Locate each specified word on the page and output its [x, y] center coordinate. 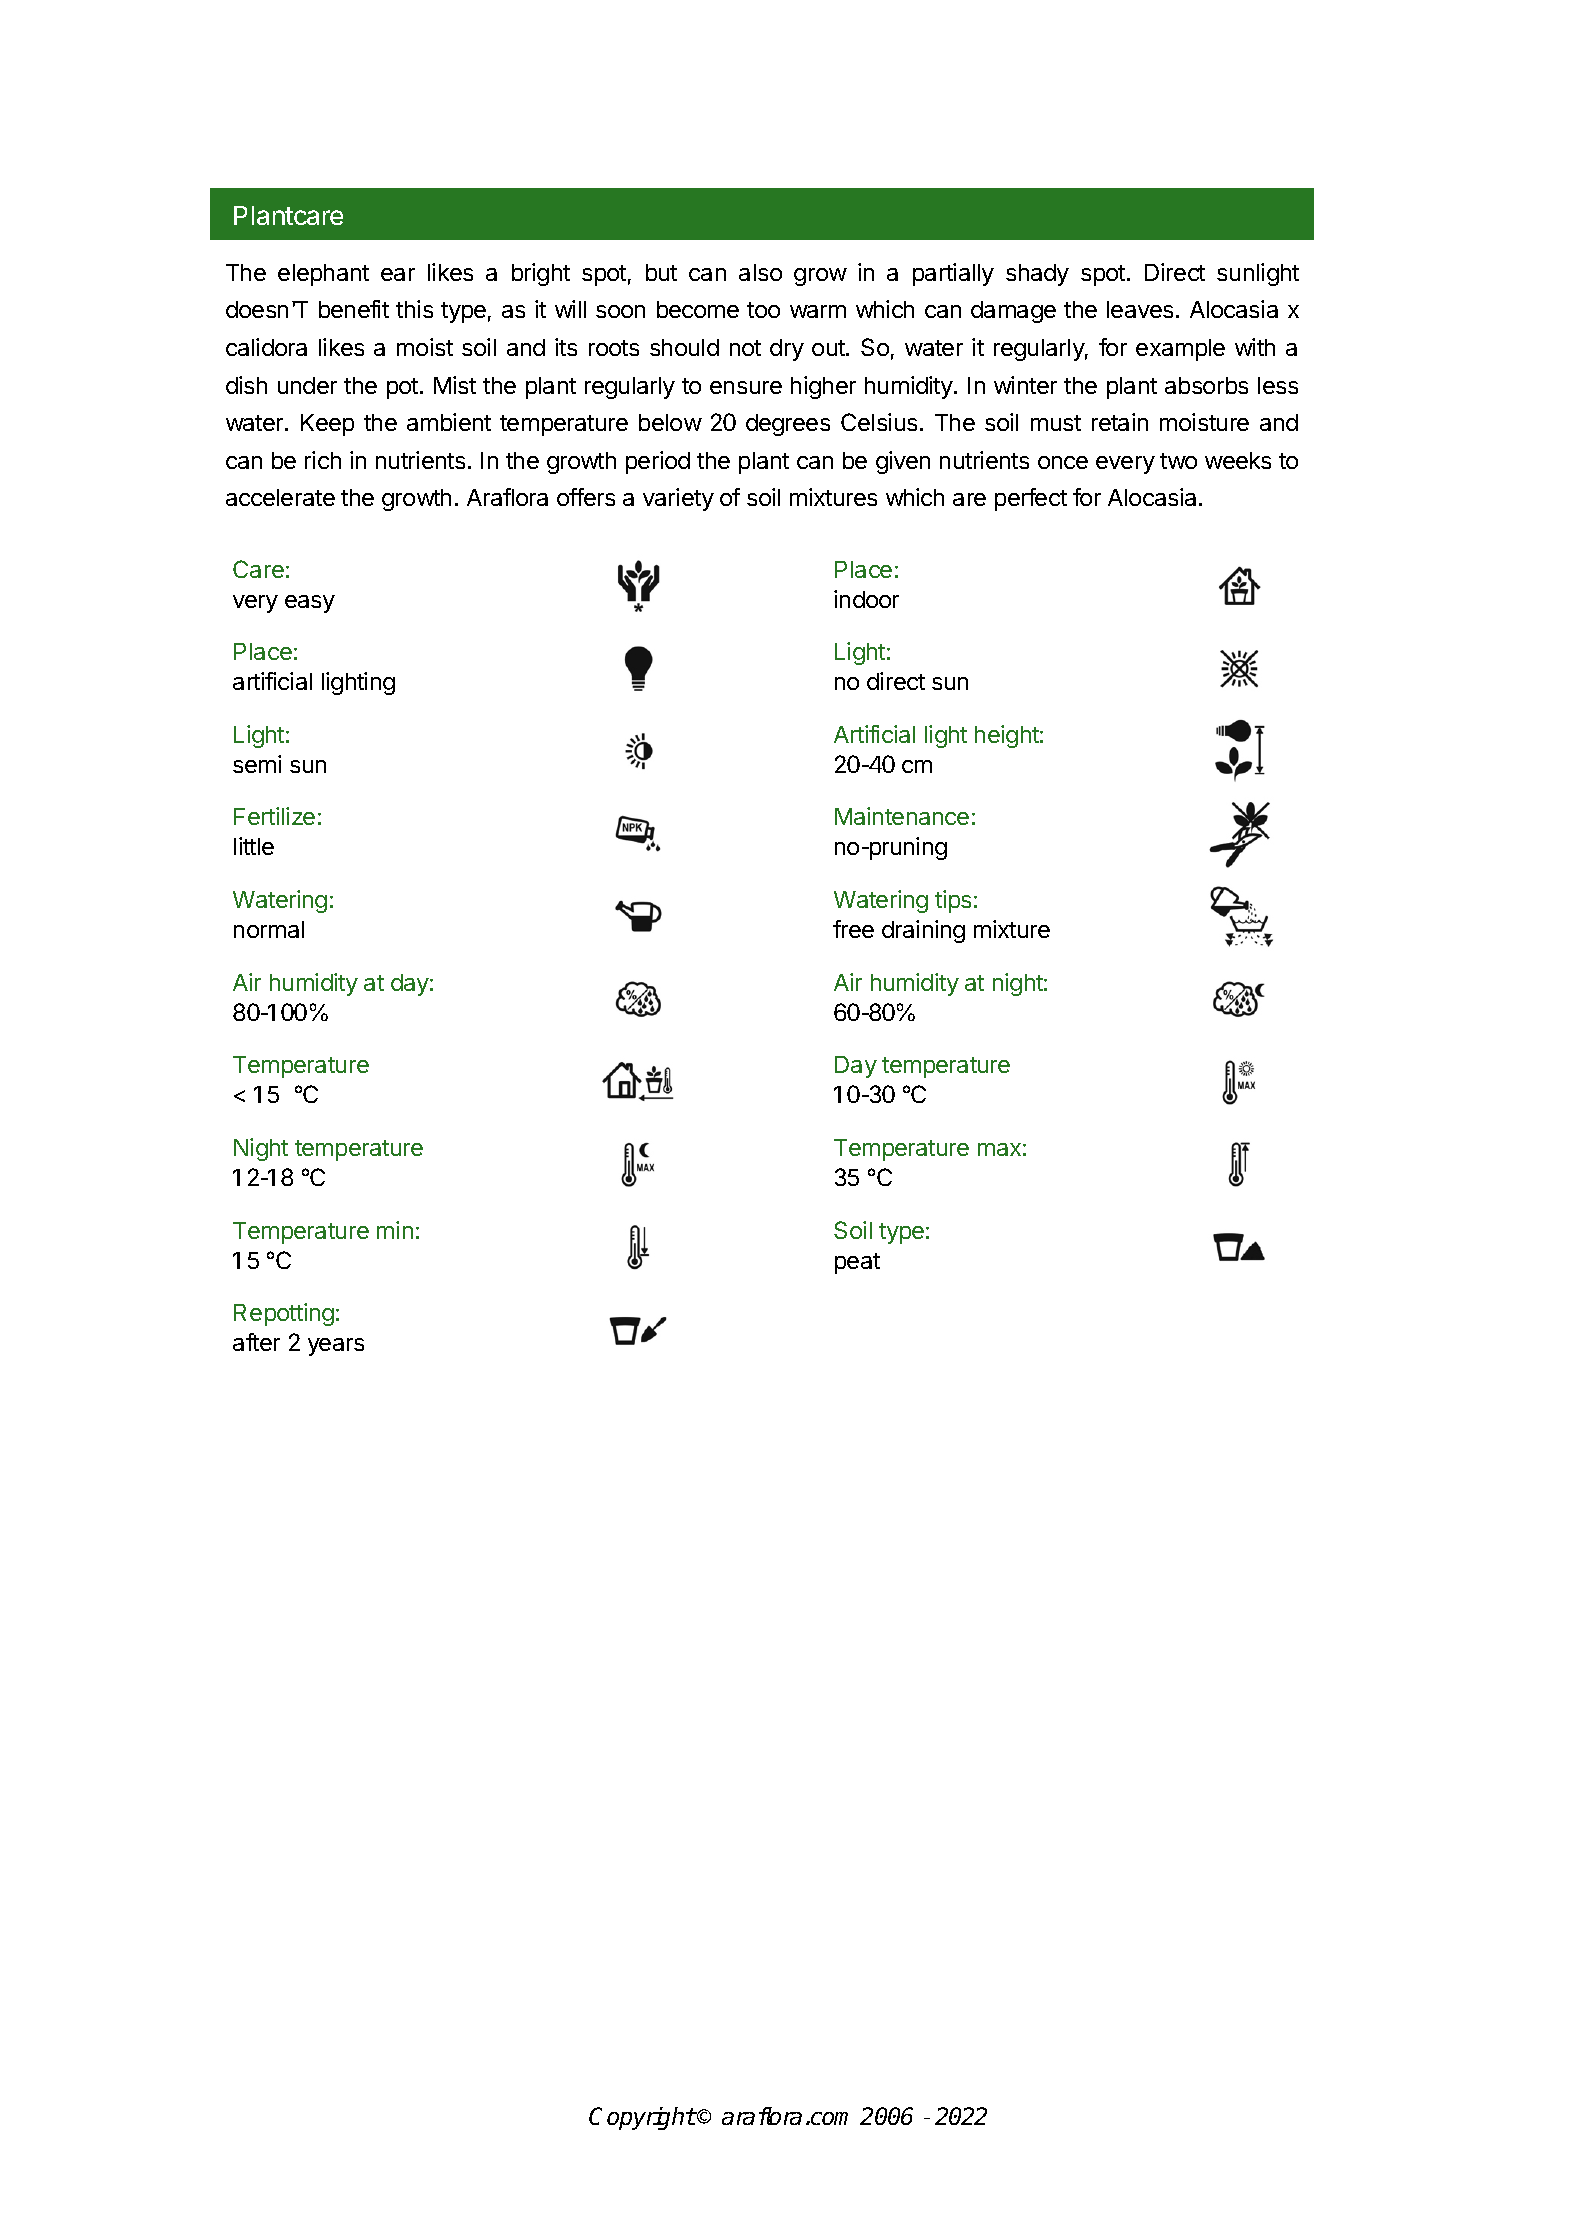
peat [857, 1263]
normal [269, 929]
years [336, 1347]
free [853, 929]
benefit [354, 309]
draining [923, 931]
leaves [1140, 309]
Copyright [642, 2118]
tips [953, 901]
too [763, 310]
